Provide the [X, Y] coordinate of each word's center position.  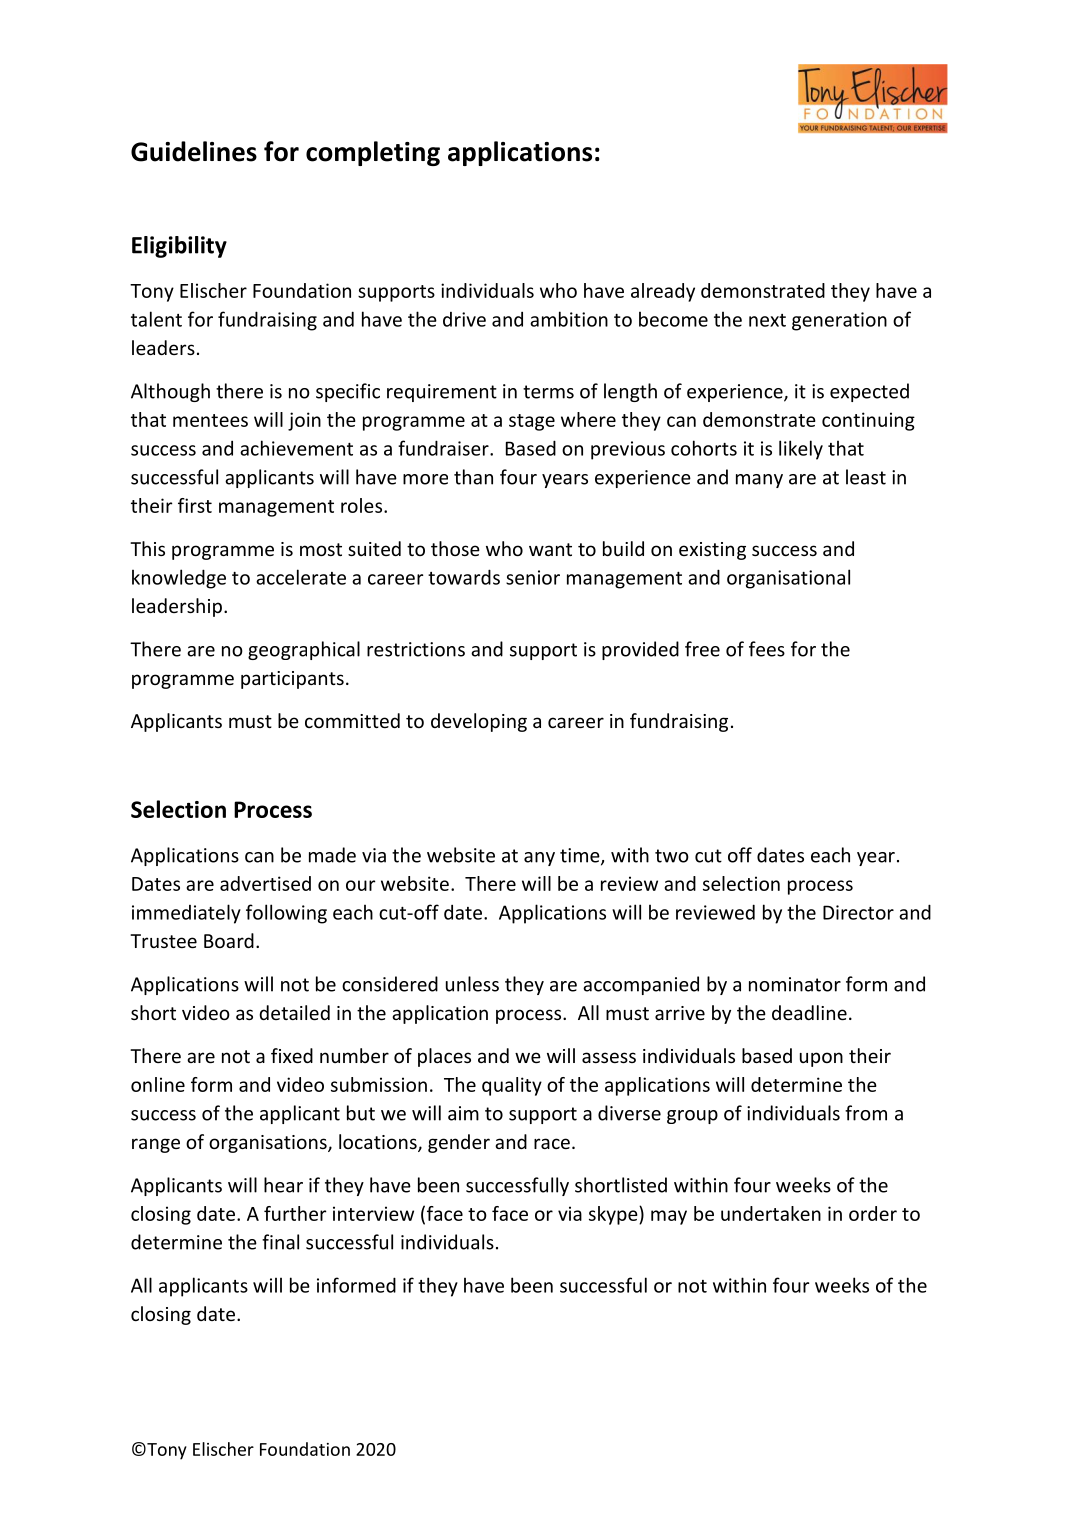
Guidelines [194, 151]
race [552, 1143]
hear [283, 1185]
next [767, 320]
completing [373, 153]
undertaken [771, 1213]
